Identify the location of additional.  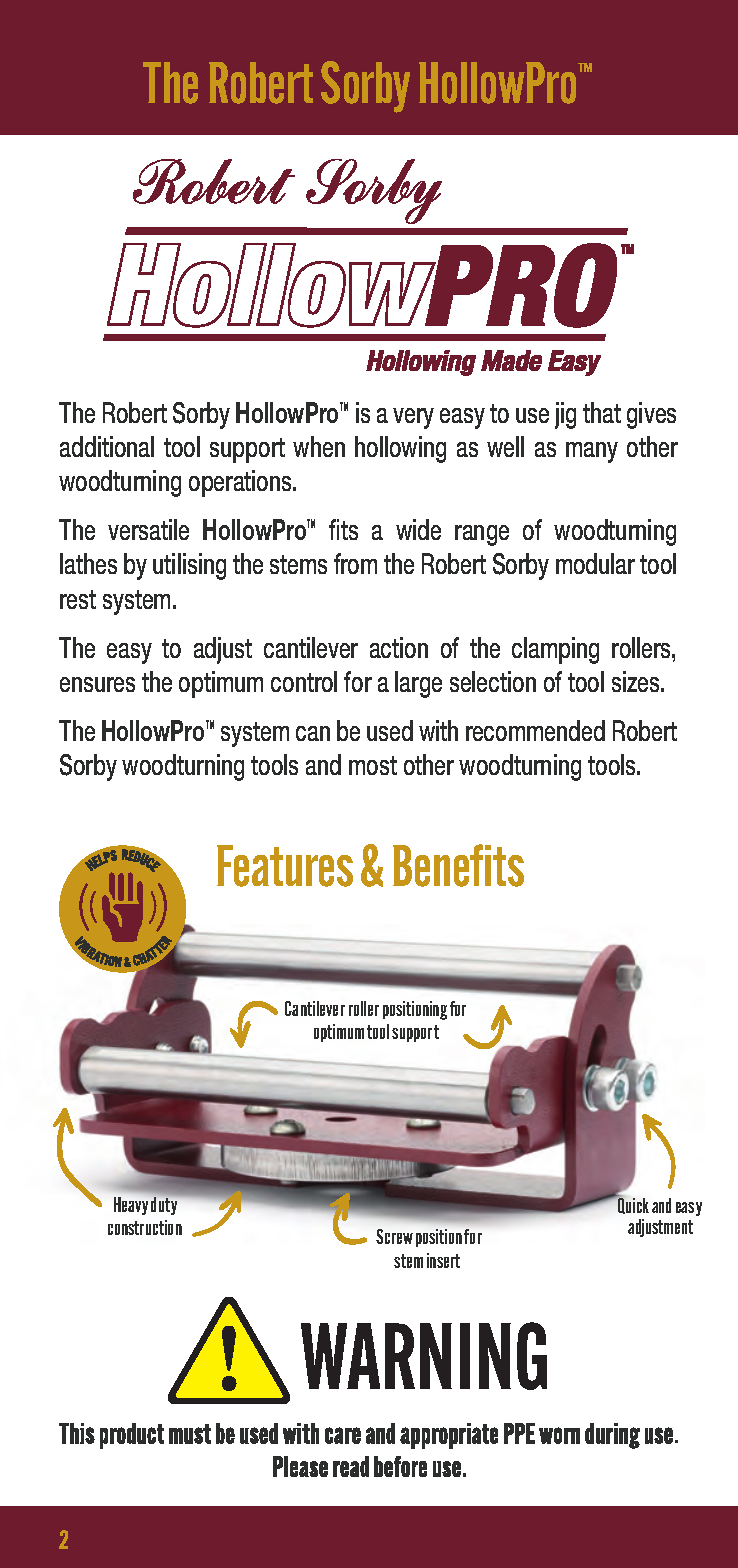
(107, 446).
